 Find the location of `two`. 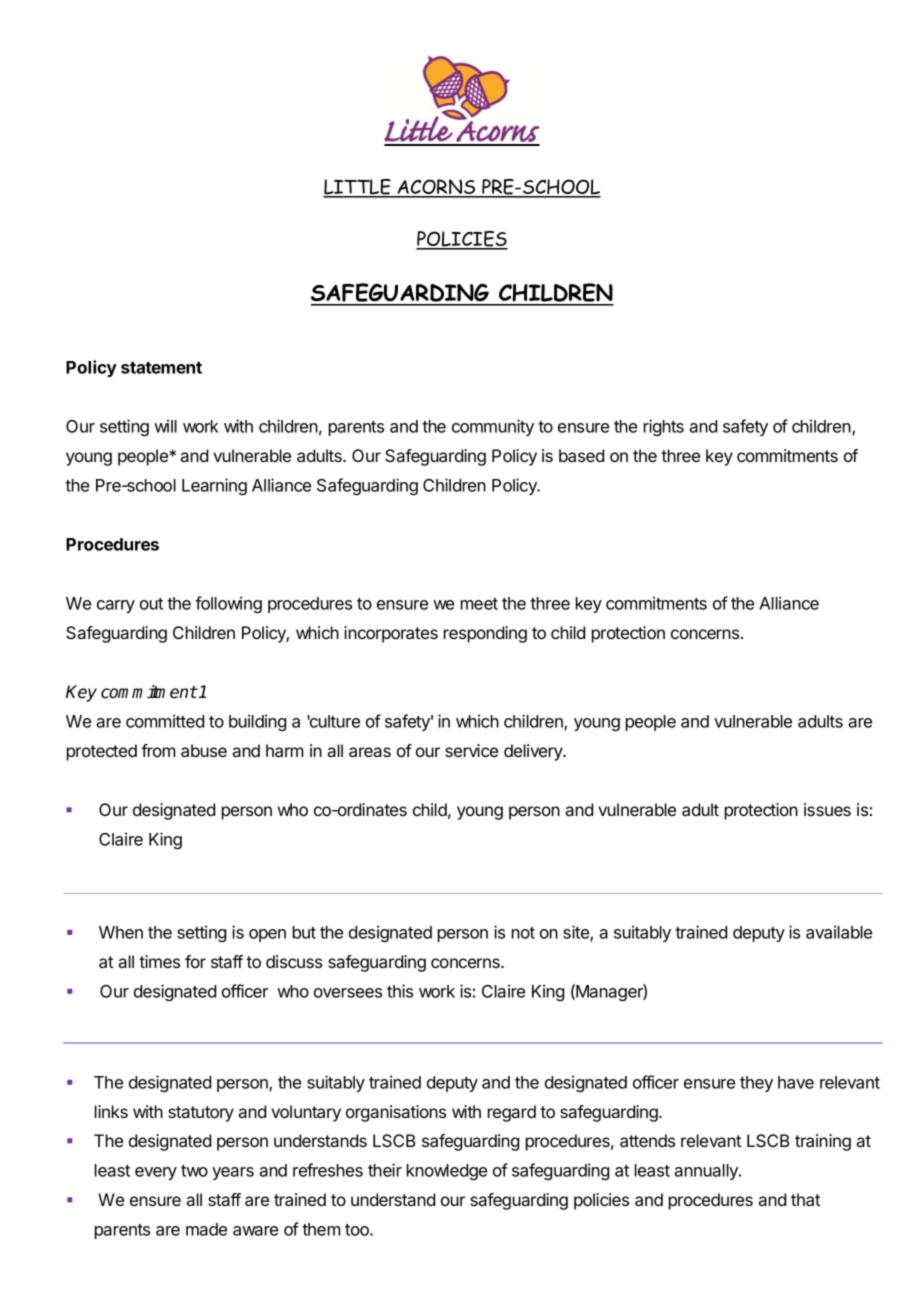

two is located at coordinates (194, 1171).
